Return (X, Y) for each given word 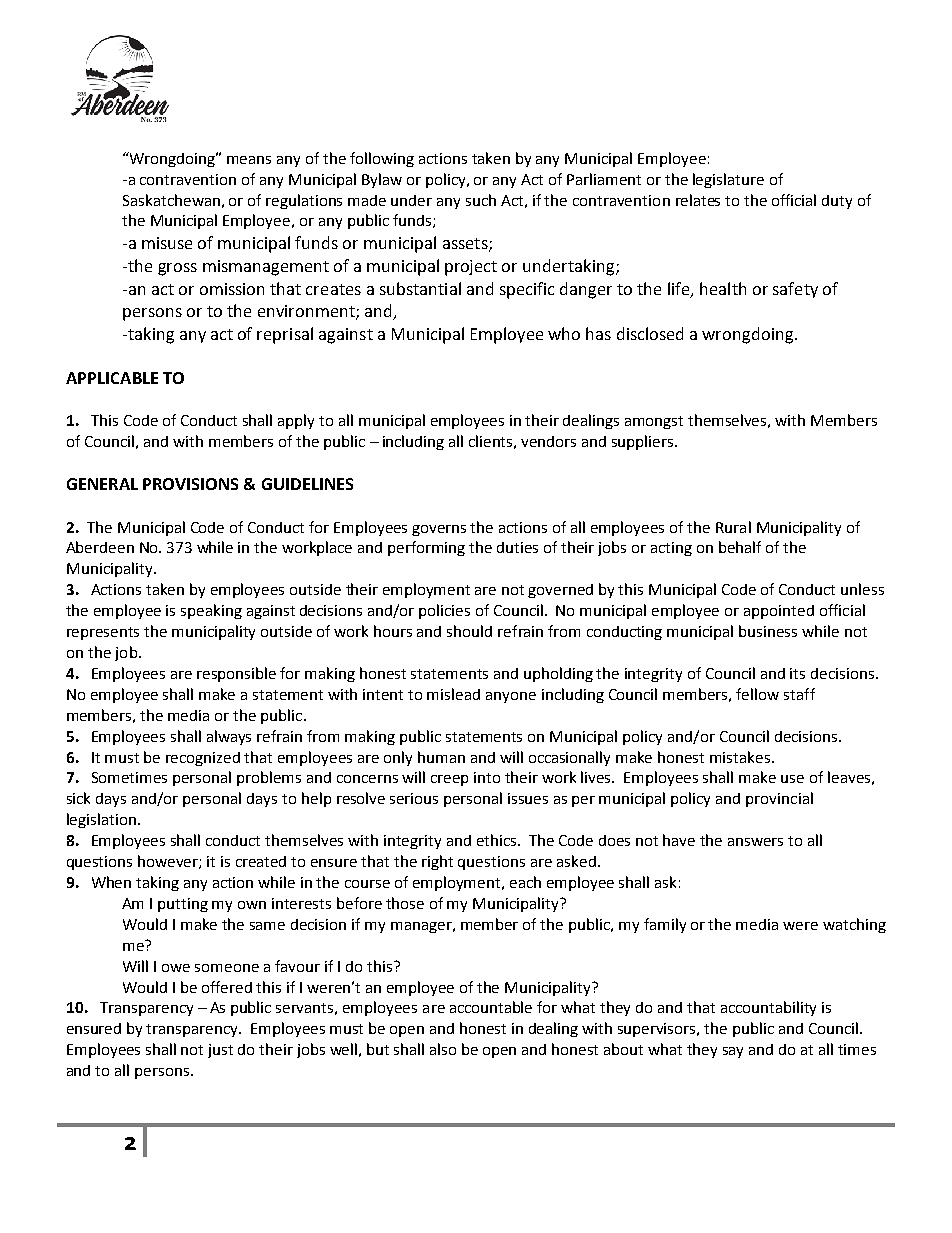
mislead (453, 694)
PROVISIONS (190, 484)
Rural (733, 527)
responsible (236, 674)
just (220, 1051)
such (481, 200)
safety (795, 290)
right (437, 862)
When (111, 882)
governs (439, 530)
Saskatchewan (171, 200)
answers (755, 842)
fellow (757, 694)
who (564, 333)
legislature (728, 180)
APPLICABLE (112, 378)
